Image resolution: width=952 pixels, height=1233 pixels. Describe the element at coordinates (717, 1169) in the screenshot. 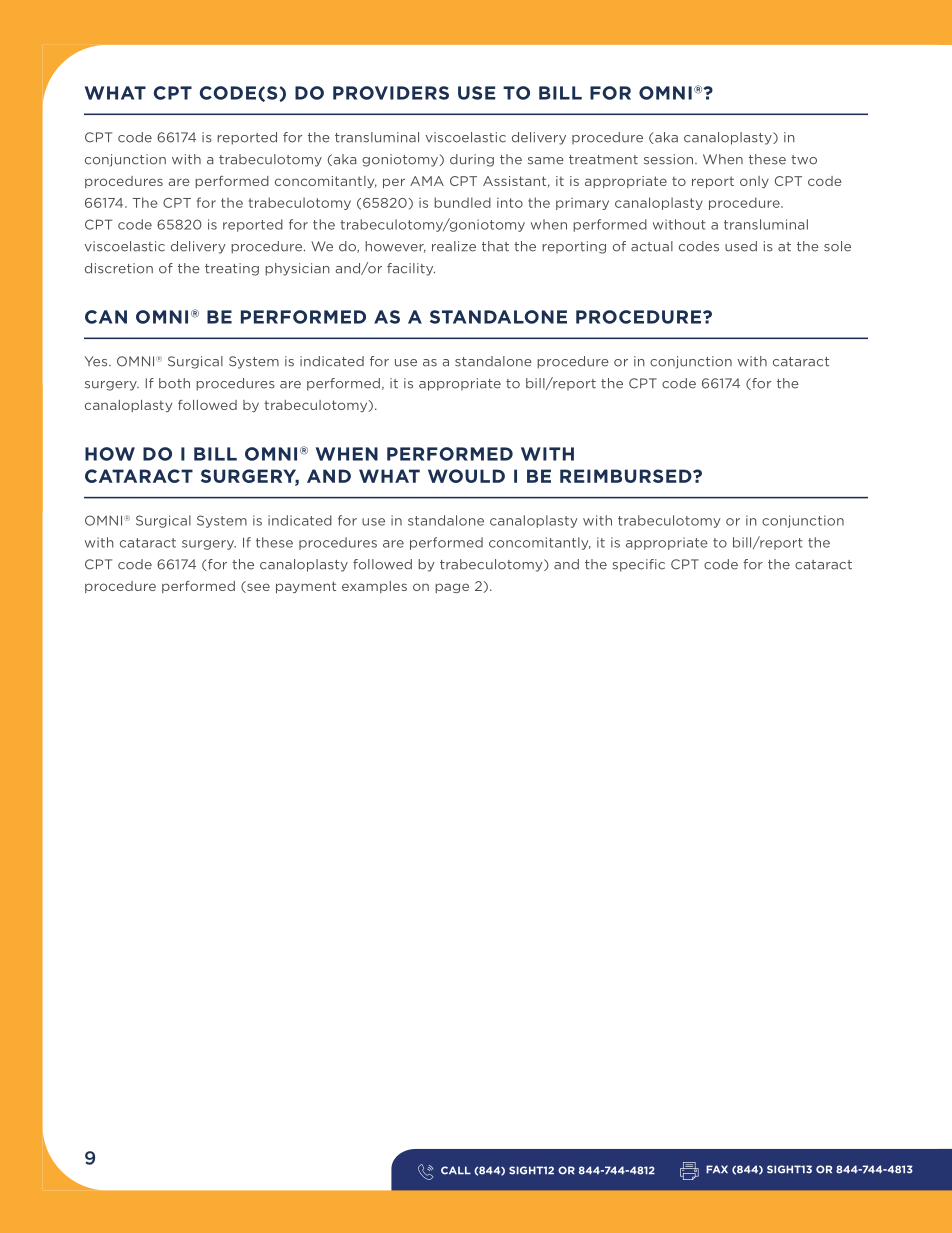

I see `FAX` at that location.
